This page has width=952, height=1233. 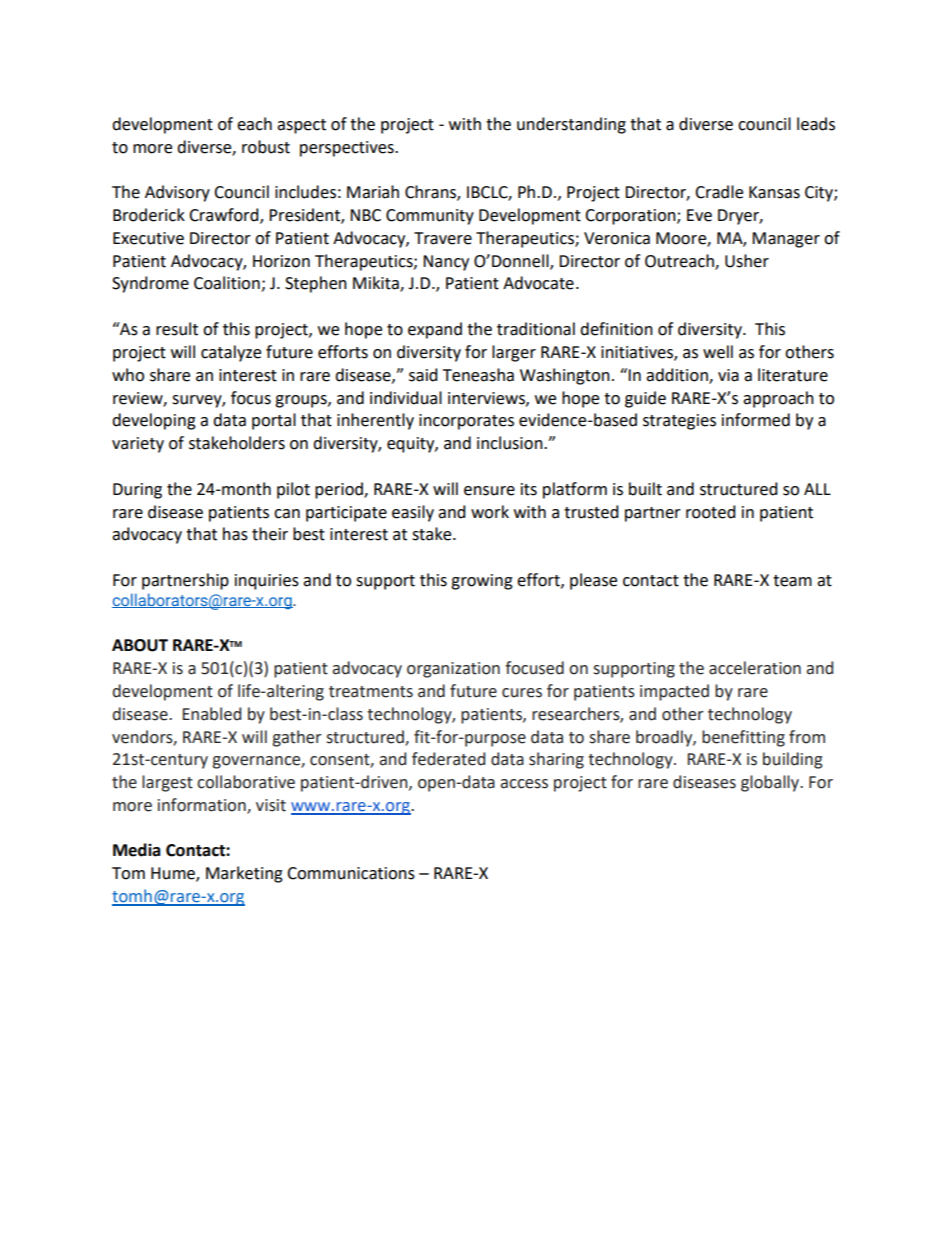 I want to click on ensure, so click(x=489, y=491).
